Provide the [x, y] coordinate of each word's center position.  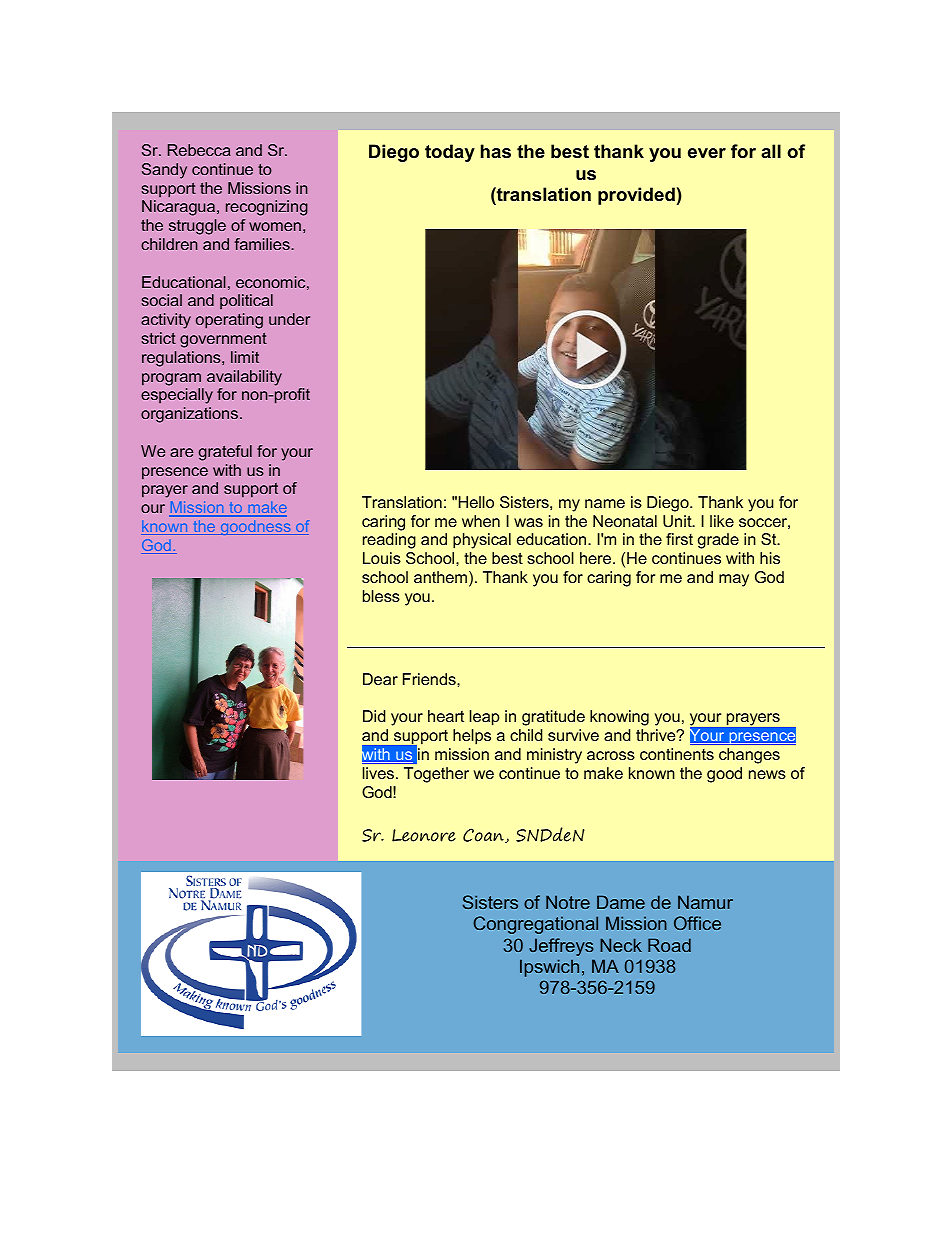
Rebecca [199, 150]
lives [378, 773]
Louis [382, 558]
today [450, 153]
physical [482, 541]
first [679, 539]
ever [707, 153]
